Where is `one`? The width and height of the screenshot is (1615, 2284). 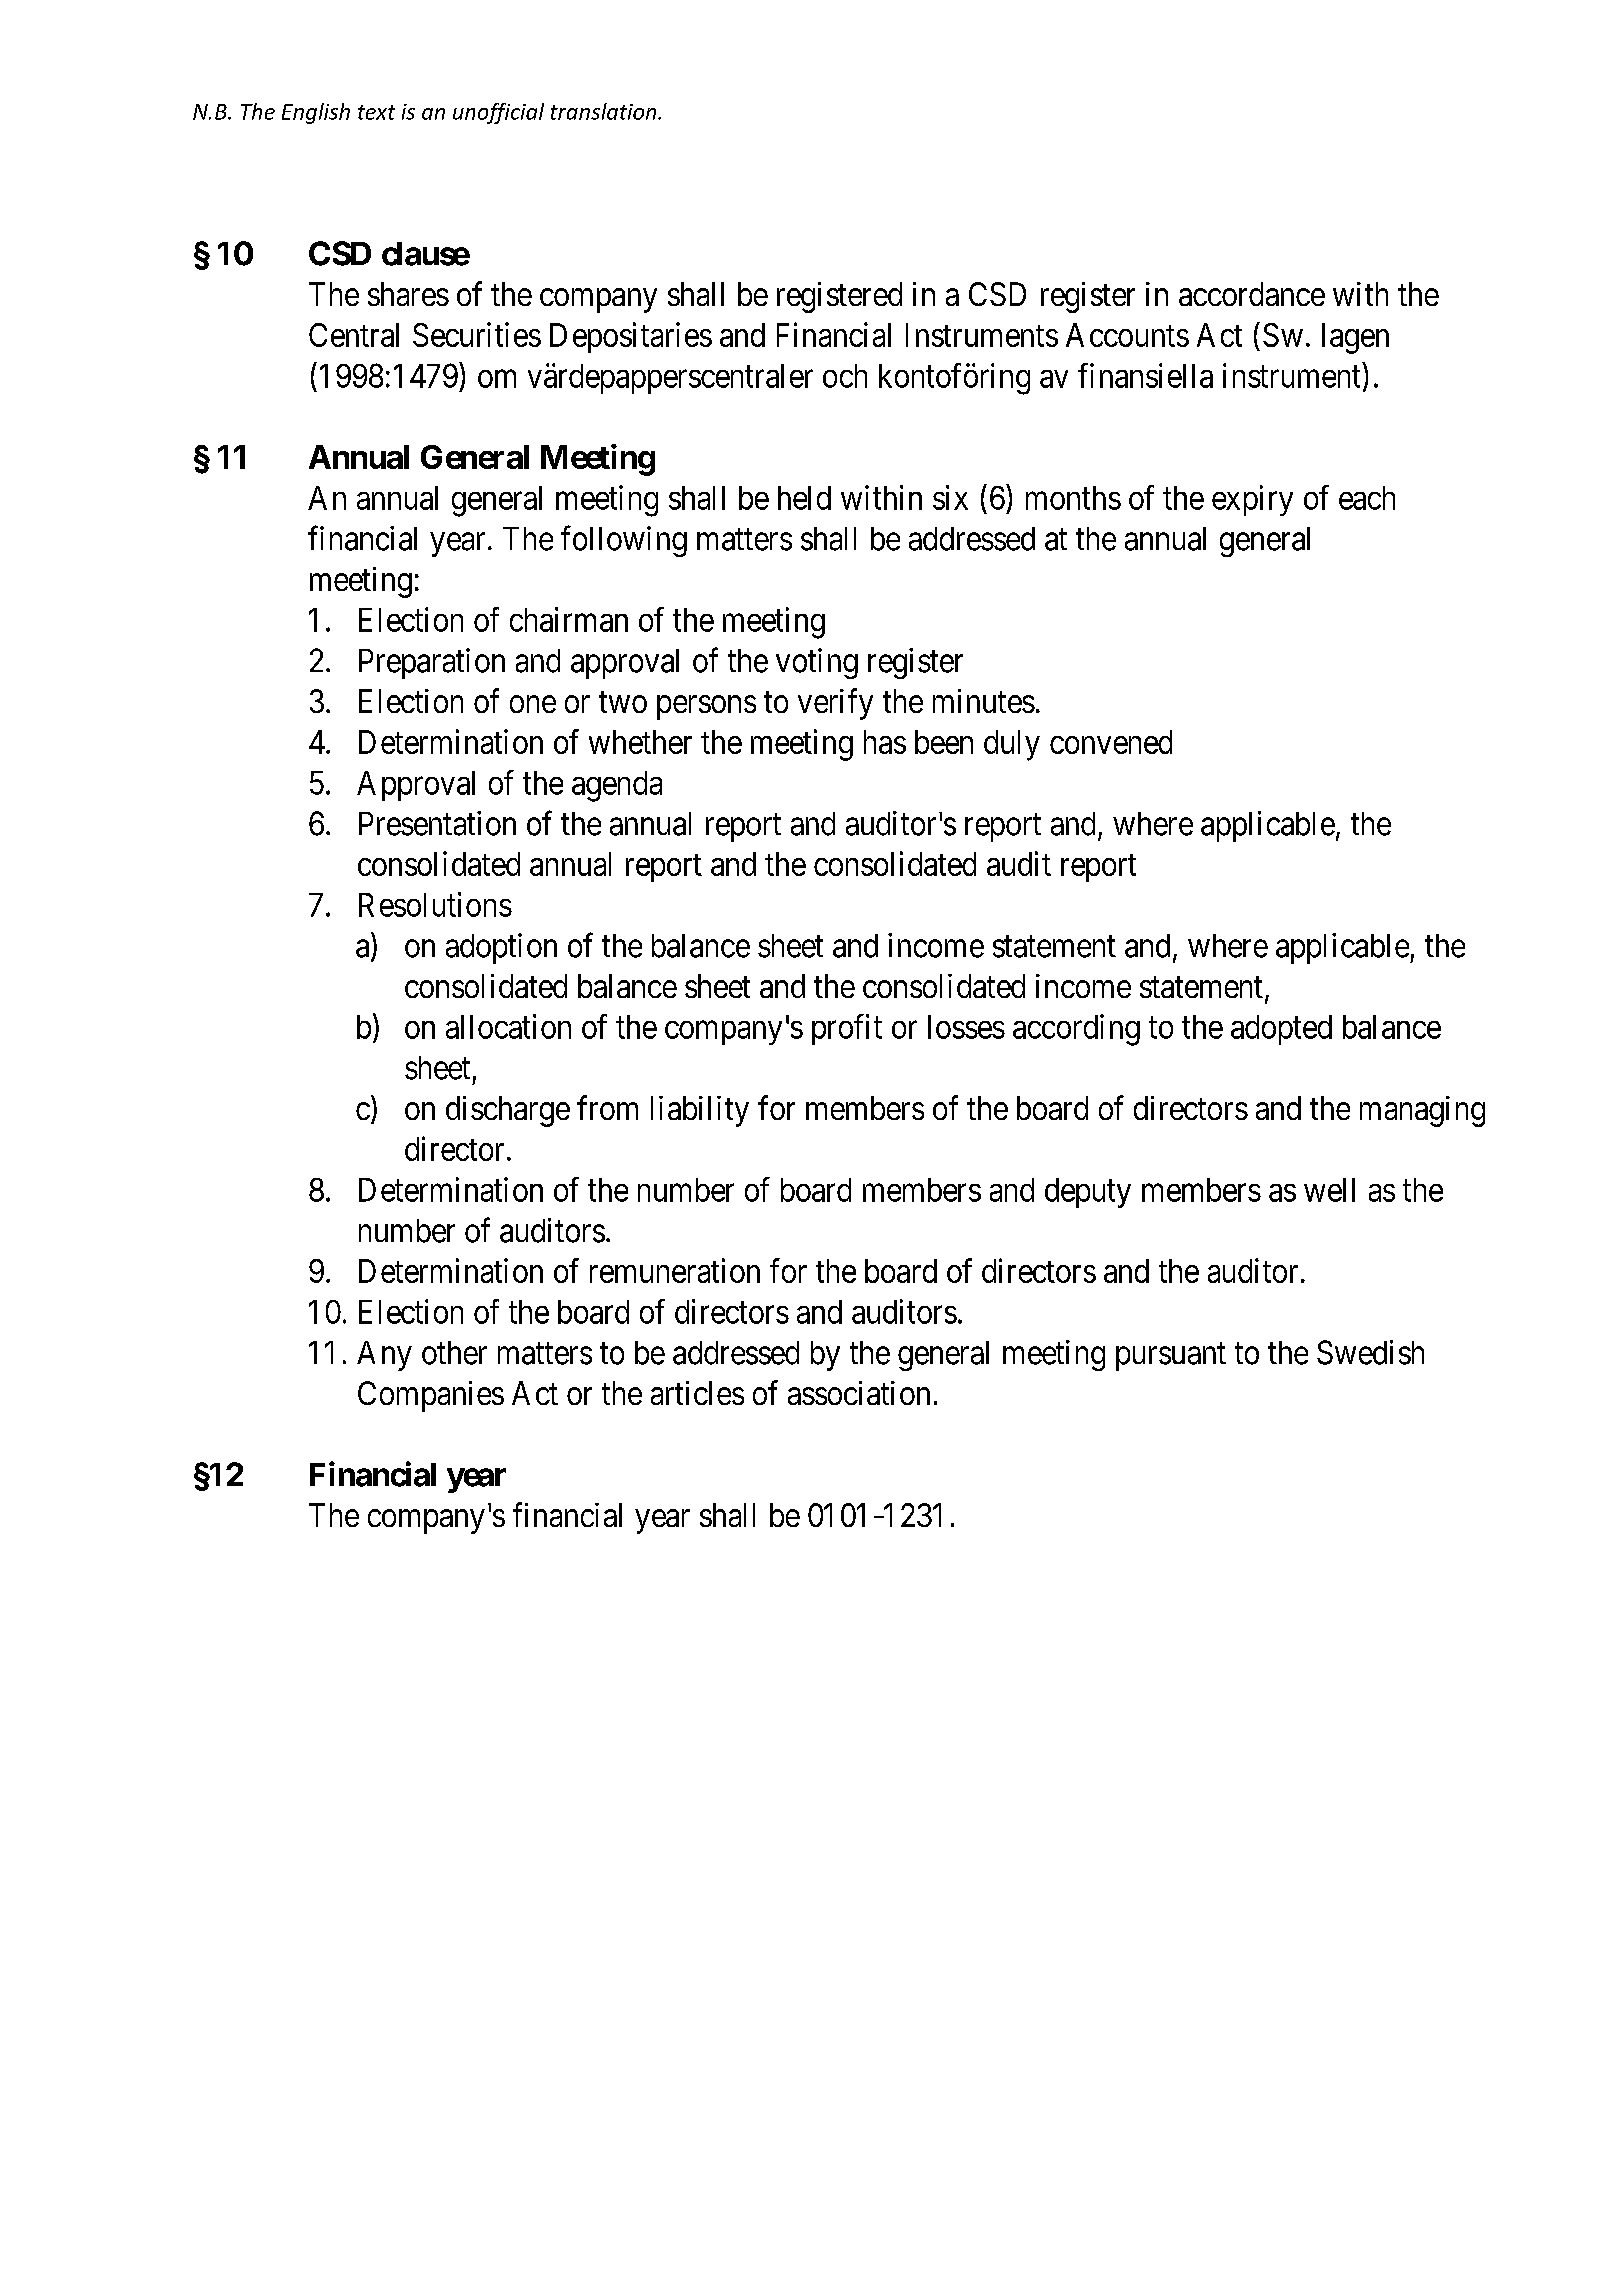 one is located at coordinates (533, 704).
